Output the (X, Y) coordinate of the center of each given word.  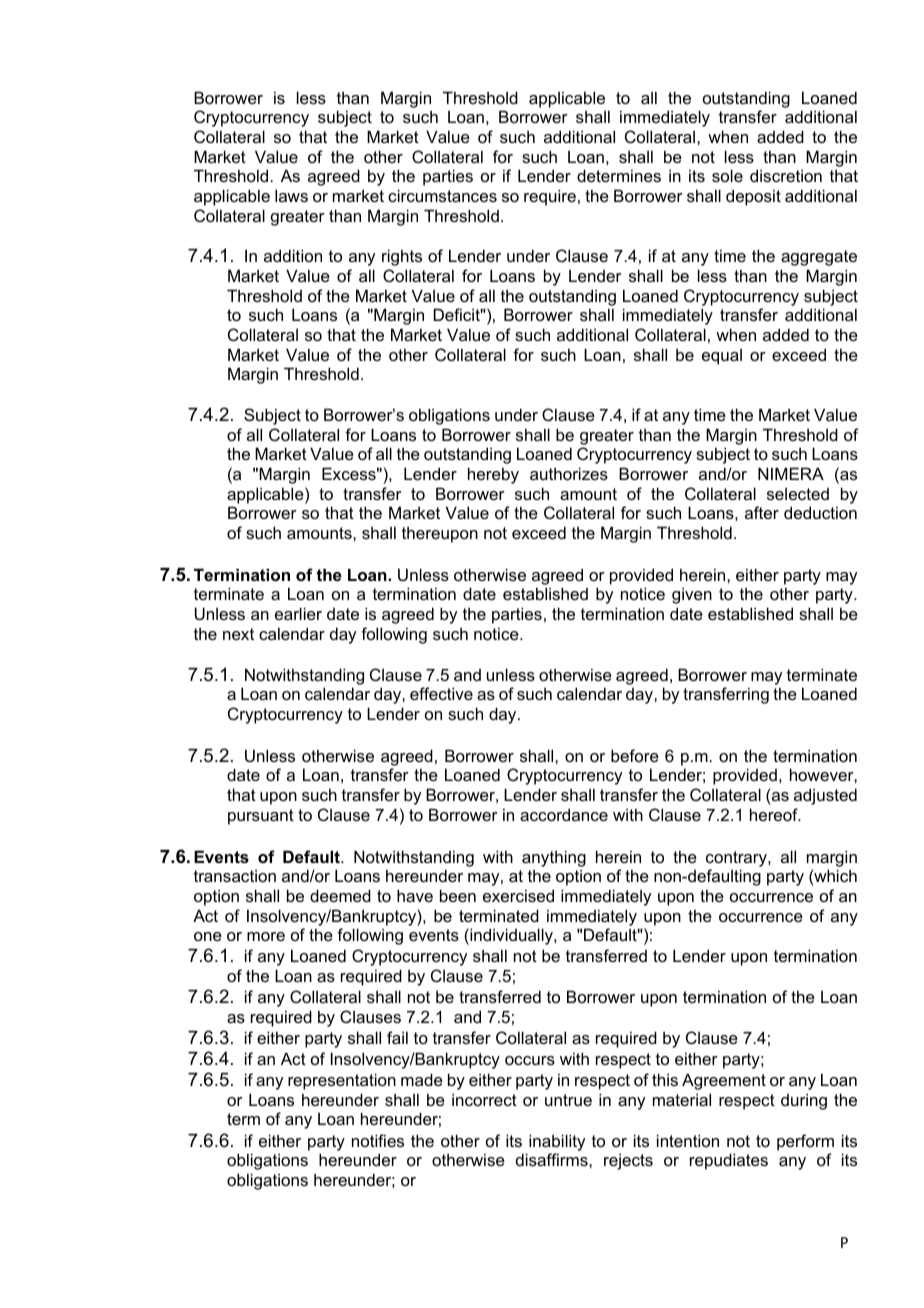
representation (342, 1081)
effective (441, 693)
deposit (753, 197)
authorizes (569, 473)
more (266, 936)
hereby (493, 475)
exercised (518, 895)
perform (805, 1142)
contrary (737, 859)
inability (557, 1142)
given (692, 595)
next (238, 634)
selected (798, 494)
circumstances (442, 195)
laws (291, 195)
